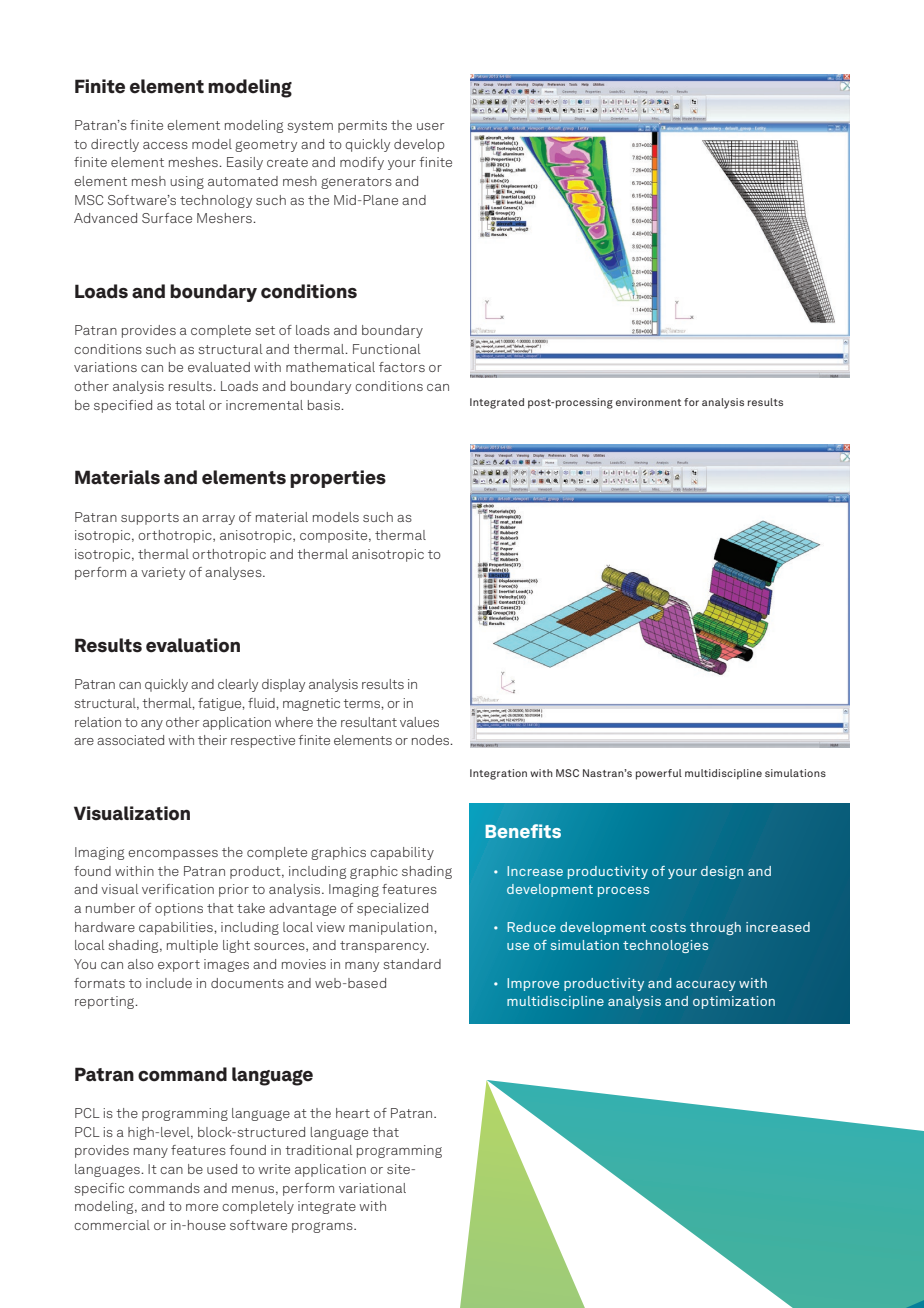 This screenshot has width=924, height=1308. Describe the element at coordinates (372, 1188) in the screenshot. I see `variational` at that location.
